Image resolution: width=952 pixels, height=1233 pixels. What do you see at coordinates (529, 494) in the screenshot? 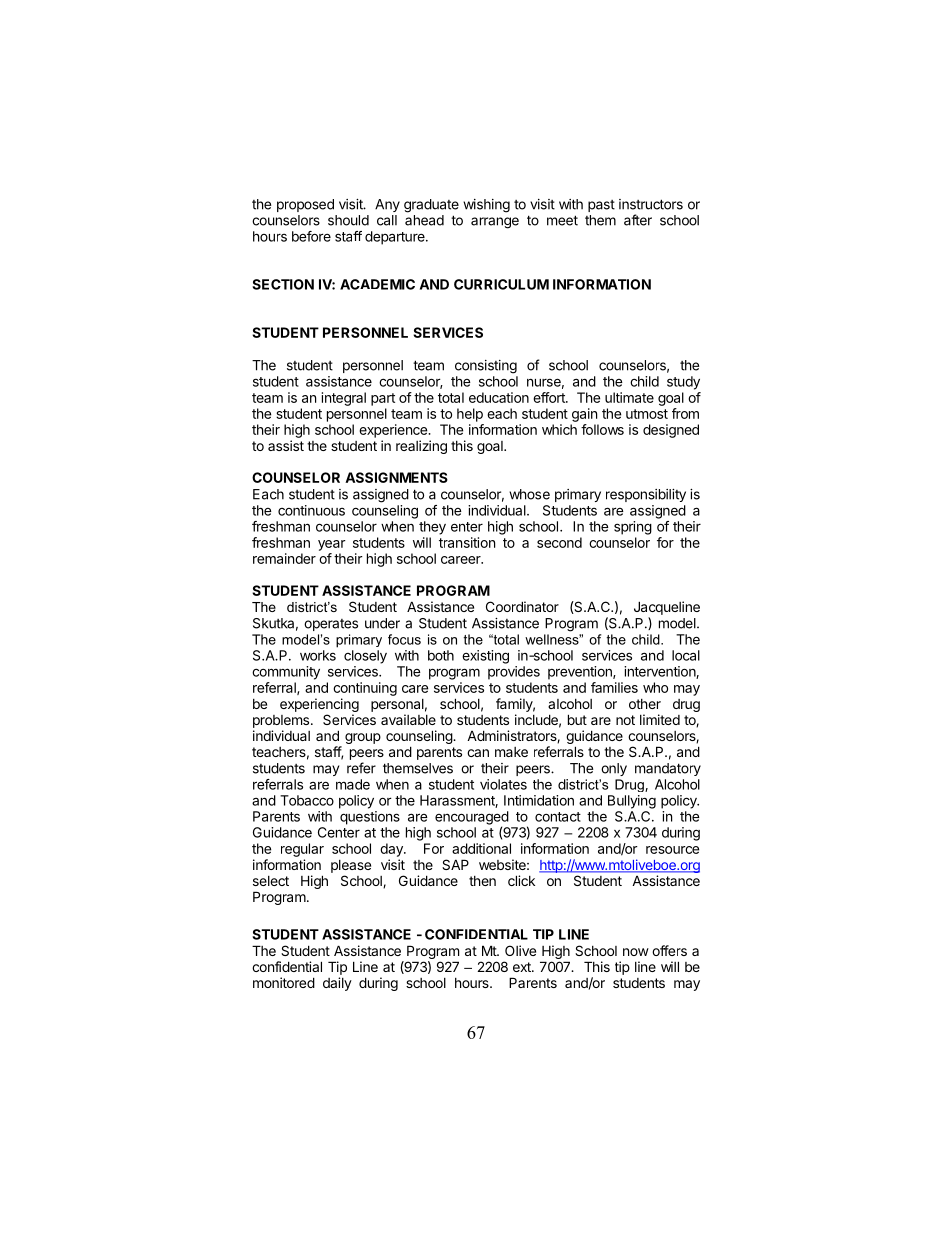
I see `whose` at bounding box center [529, 494].
